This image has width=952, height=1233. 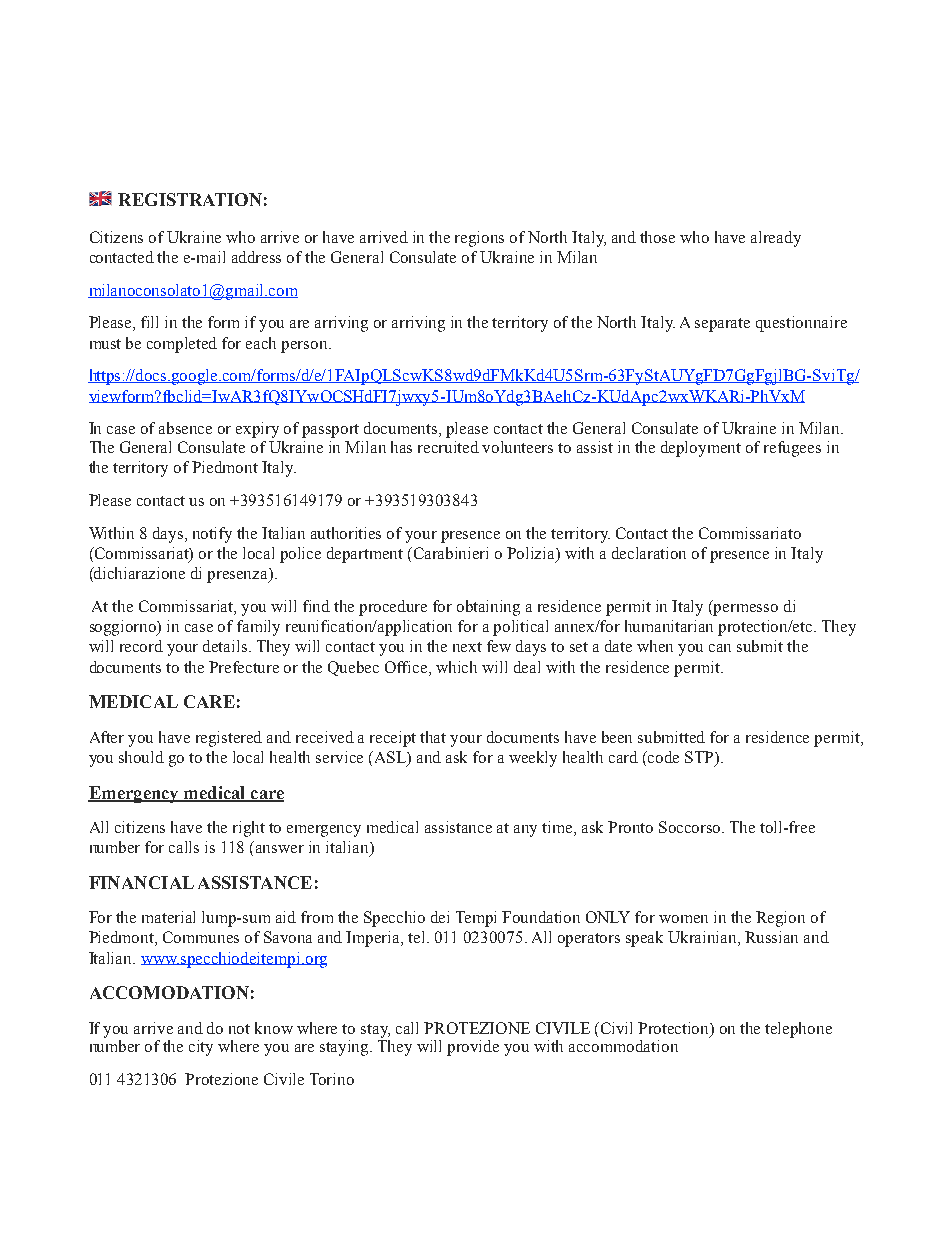 I want to click on FINANCIAL, so click(x=141, y=882).
